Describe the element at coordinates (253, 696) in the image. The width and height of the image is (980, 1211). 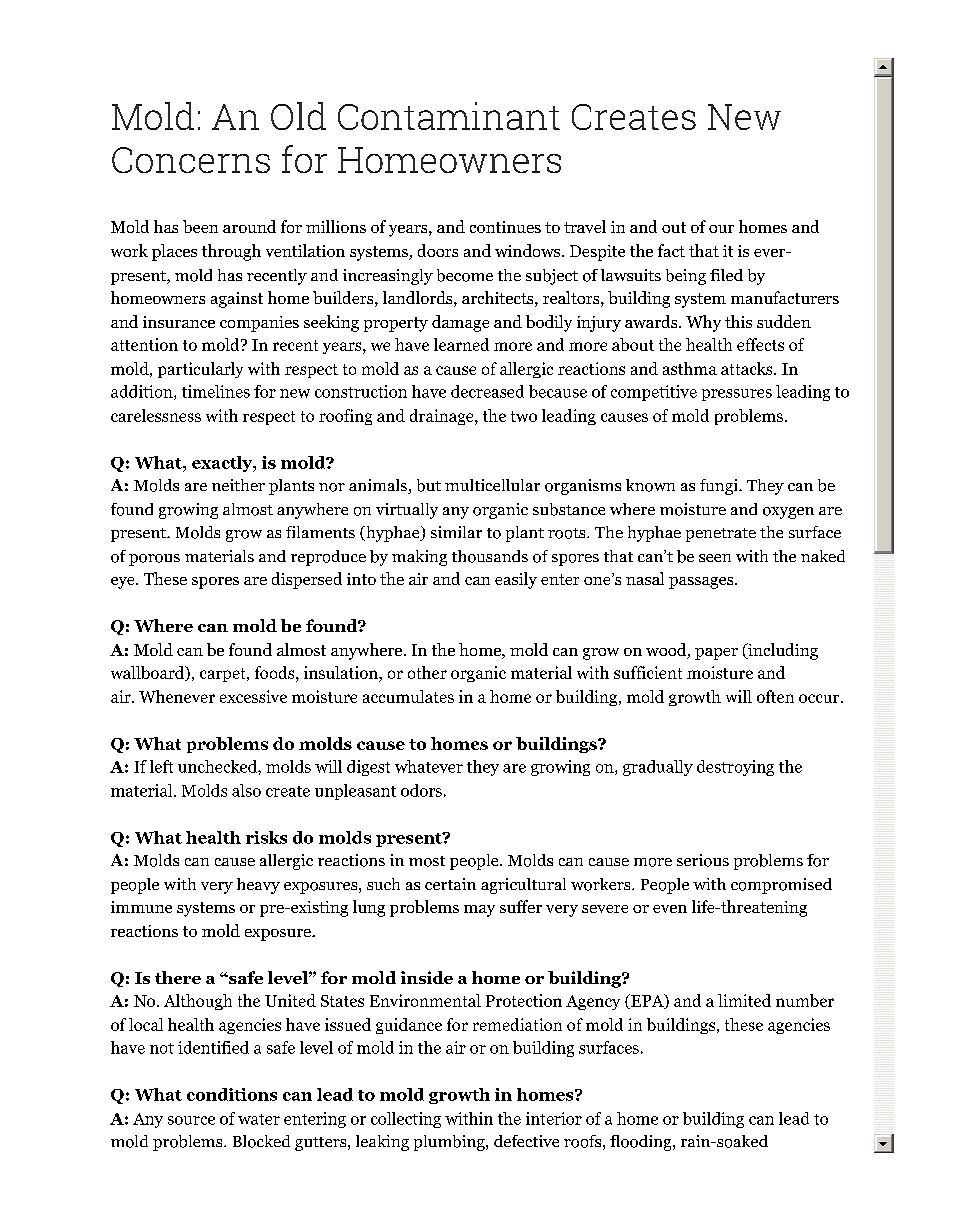
I see `excessive` at that location.
